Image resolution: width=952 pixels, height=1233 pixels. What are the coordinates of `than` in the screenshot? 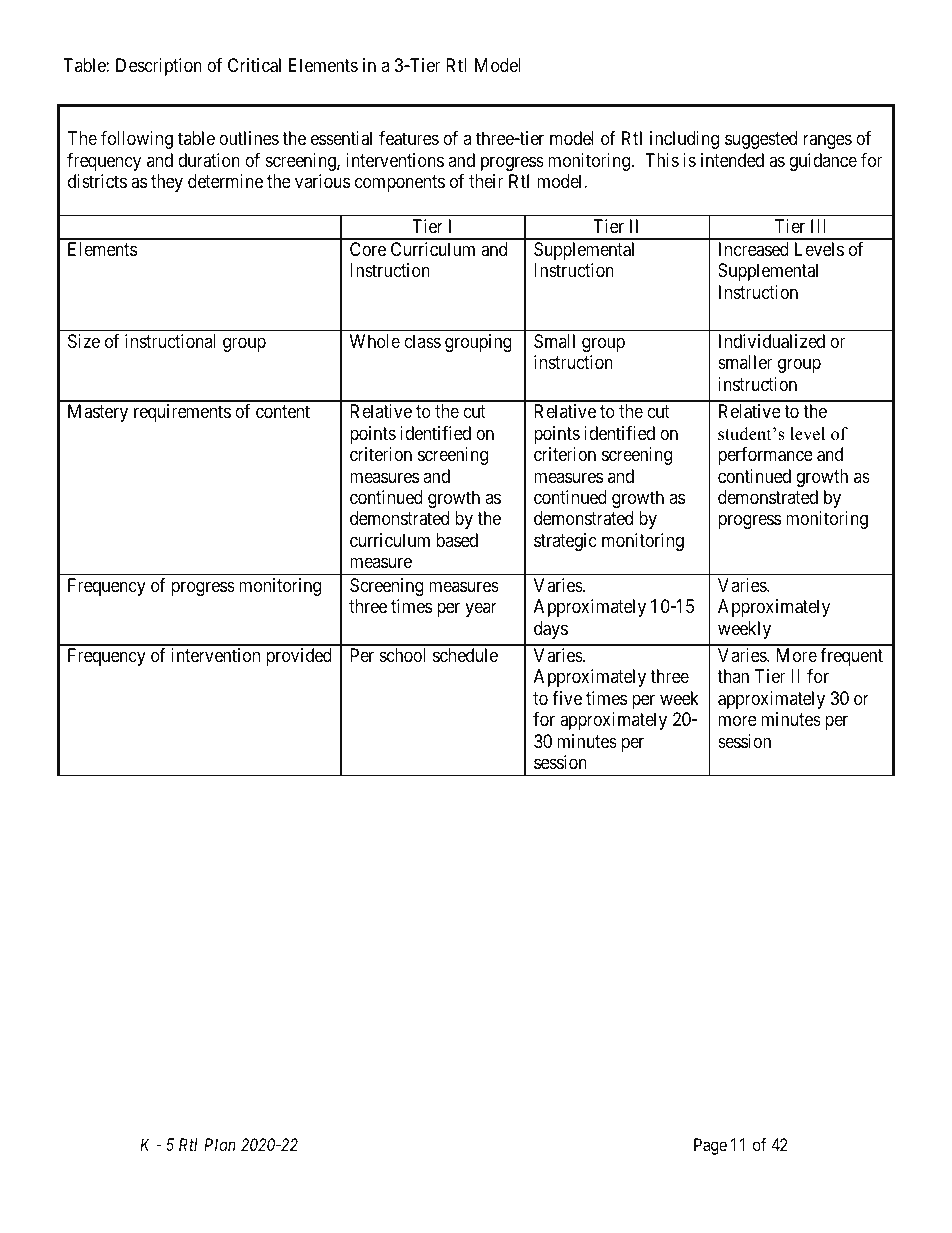 It's located at (733, 676).
